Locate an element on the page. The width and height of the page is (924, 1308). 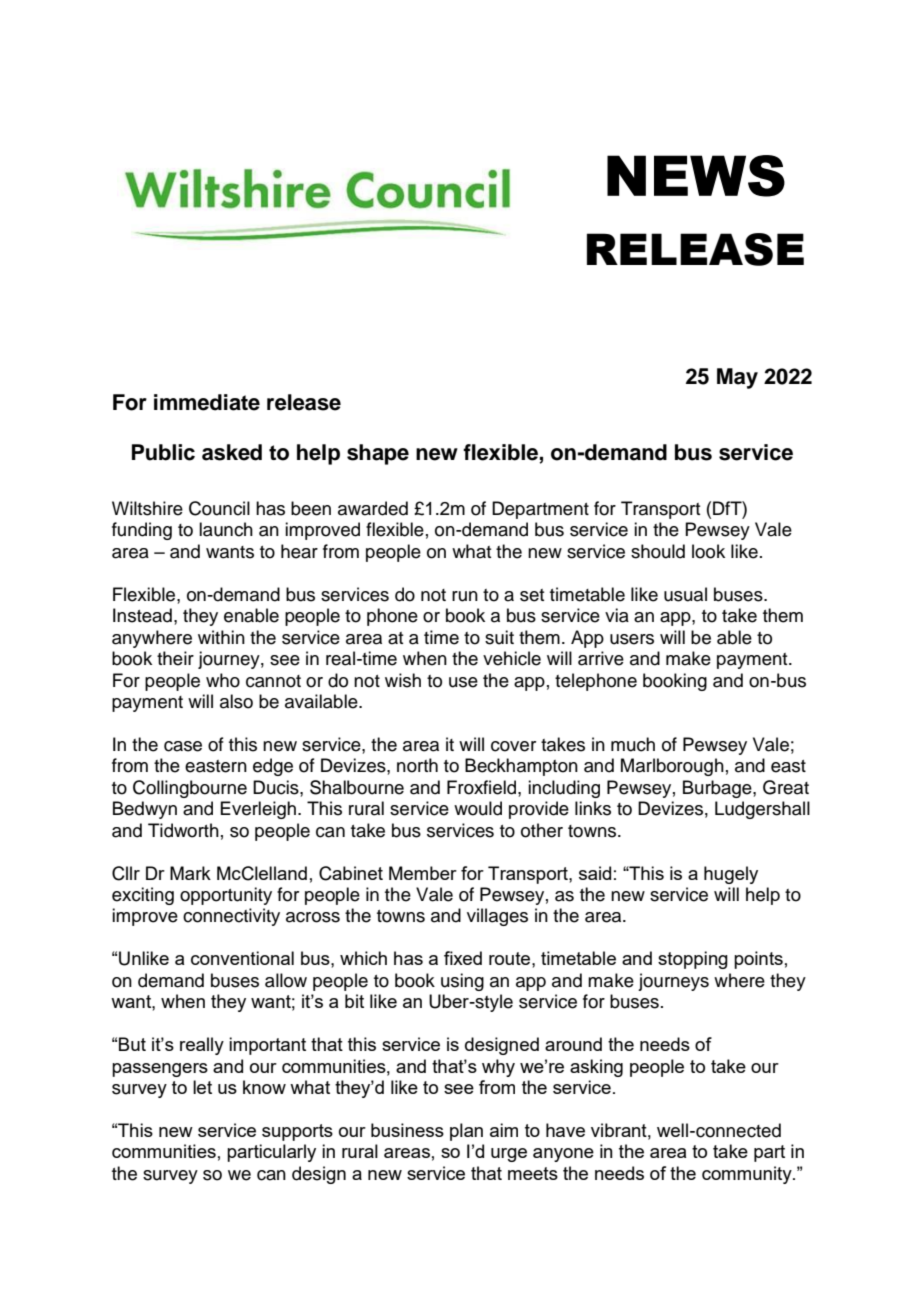
look is located at coordinates (708, 551).
